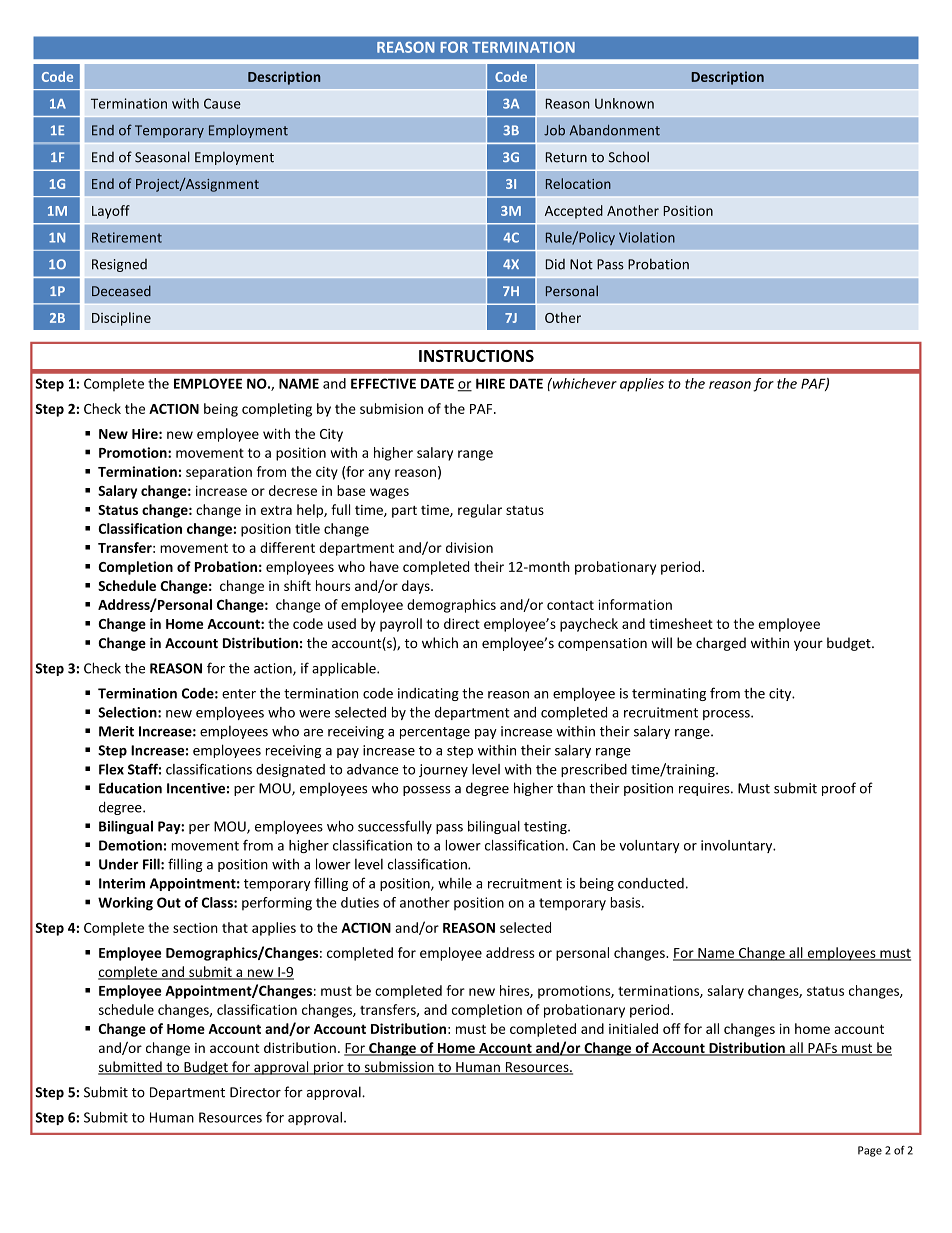 The height and width of the screenshot is (1233, 952). Describe the element at coordinates (222, 103) in the screenshot. I see `Cause` at that location.
